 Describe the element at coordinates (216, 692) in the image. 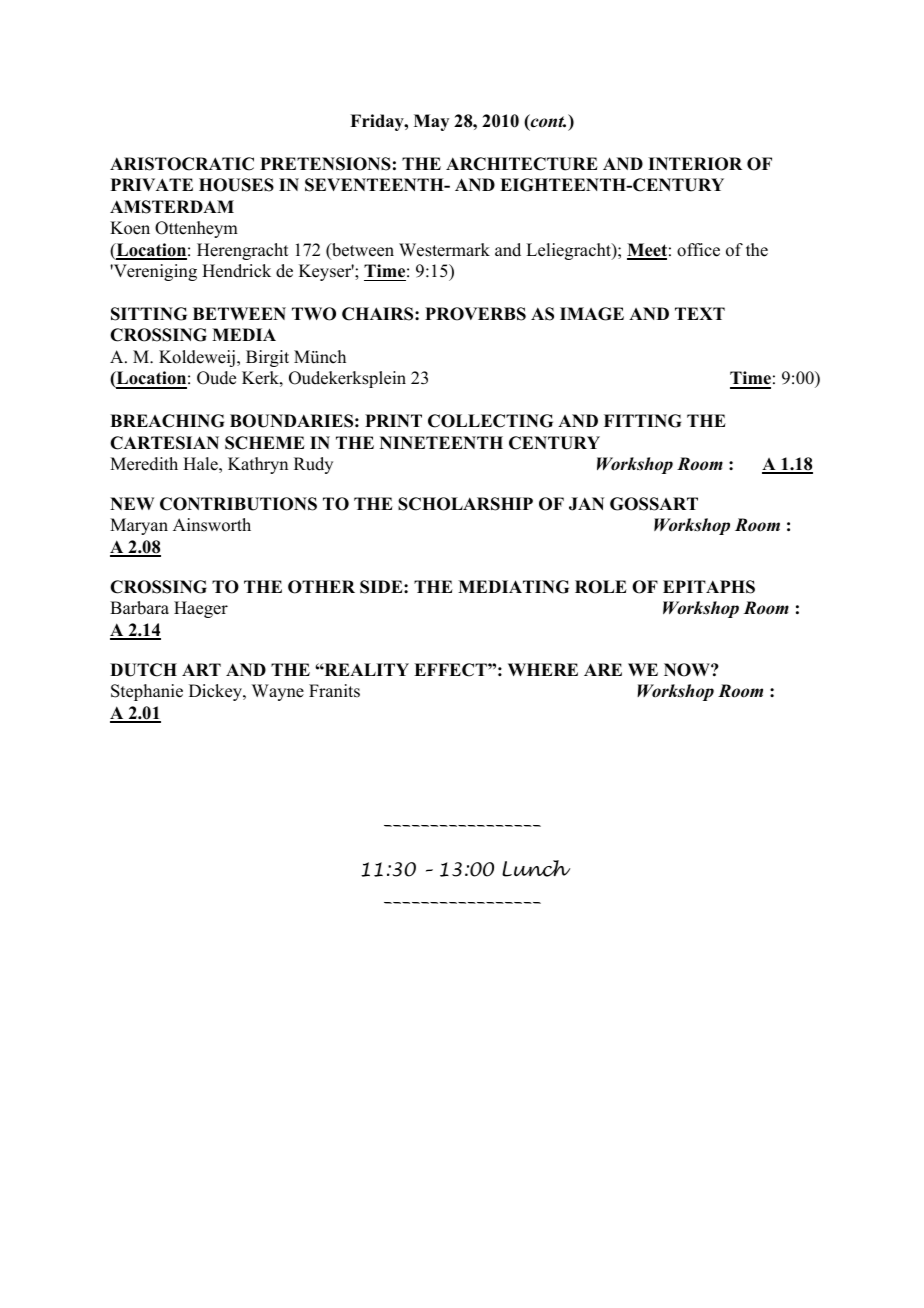

I see `Dickey` at that location.
